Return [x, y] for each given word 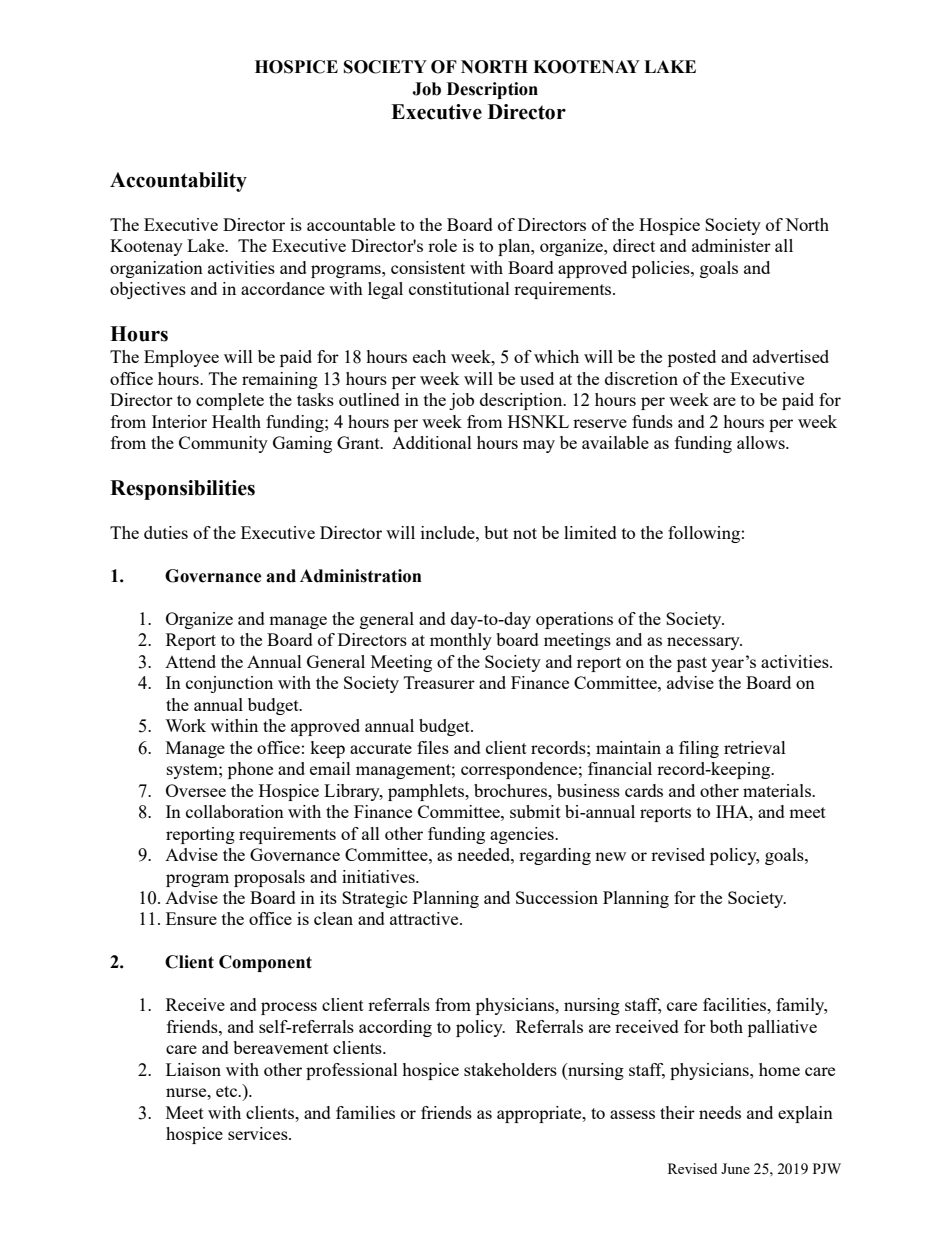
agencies [523, 835]
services [259, 1133]
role [442, 245]
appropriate [540, 1114]
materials [778, 790]
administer [731, 245]
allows [762, 442]
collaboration [235, 811]
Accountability [178, 182]
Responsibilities [182, 490]
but [496, 532]
